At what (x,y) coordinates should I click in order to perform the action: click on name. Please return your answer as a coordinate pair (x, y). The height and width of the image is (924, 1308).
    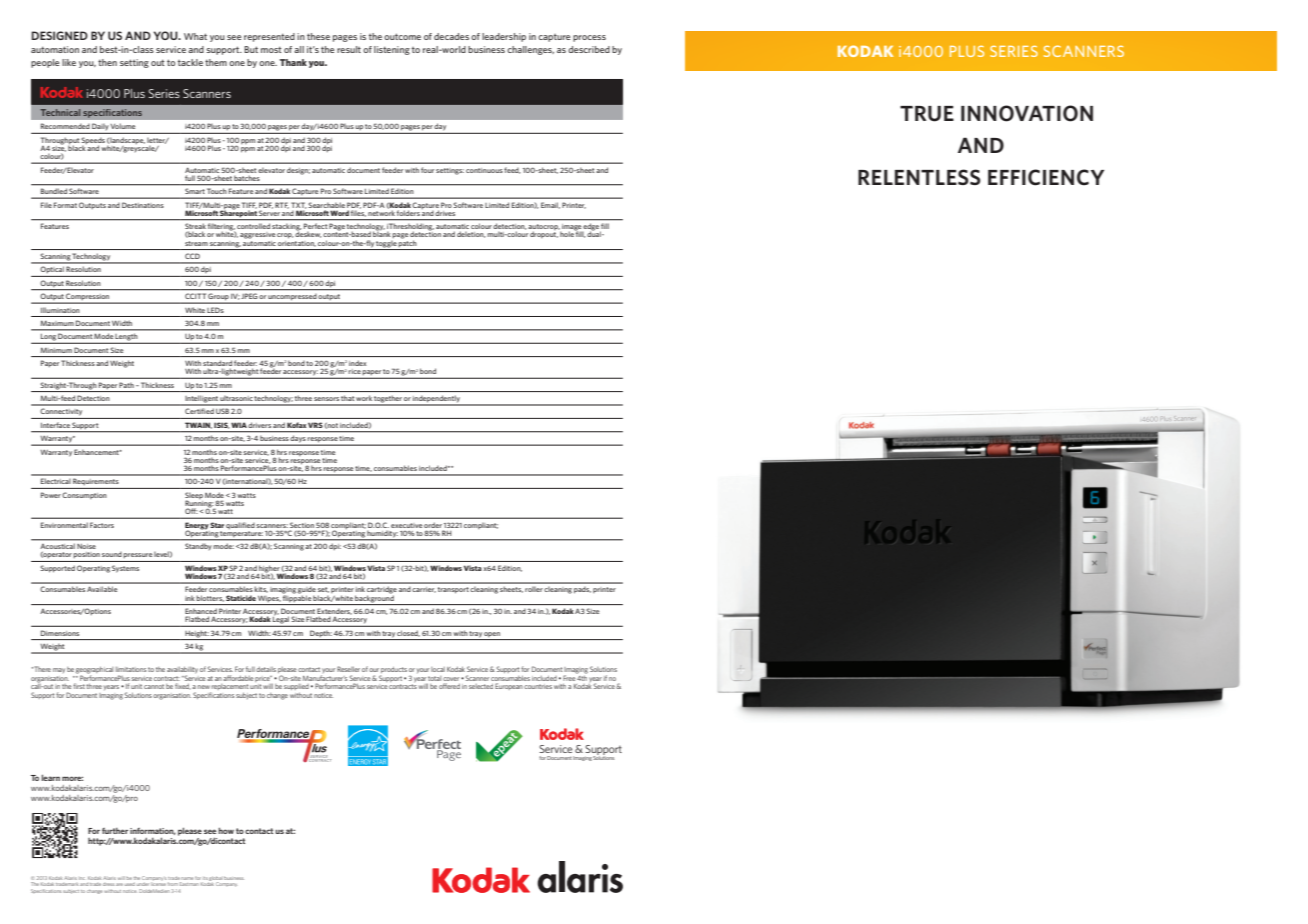
    Looking at the image, I should click on (187, 878).
